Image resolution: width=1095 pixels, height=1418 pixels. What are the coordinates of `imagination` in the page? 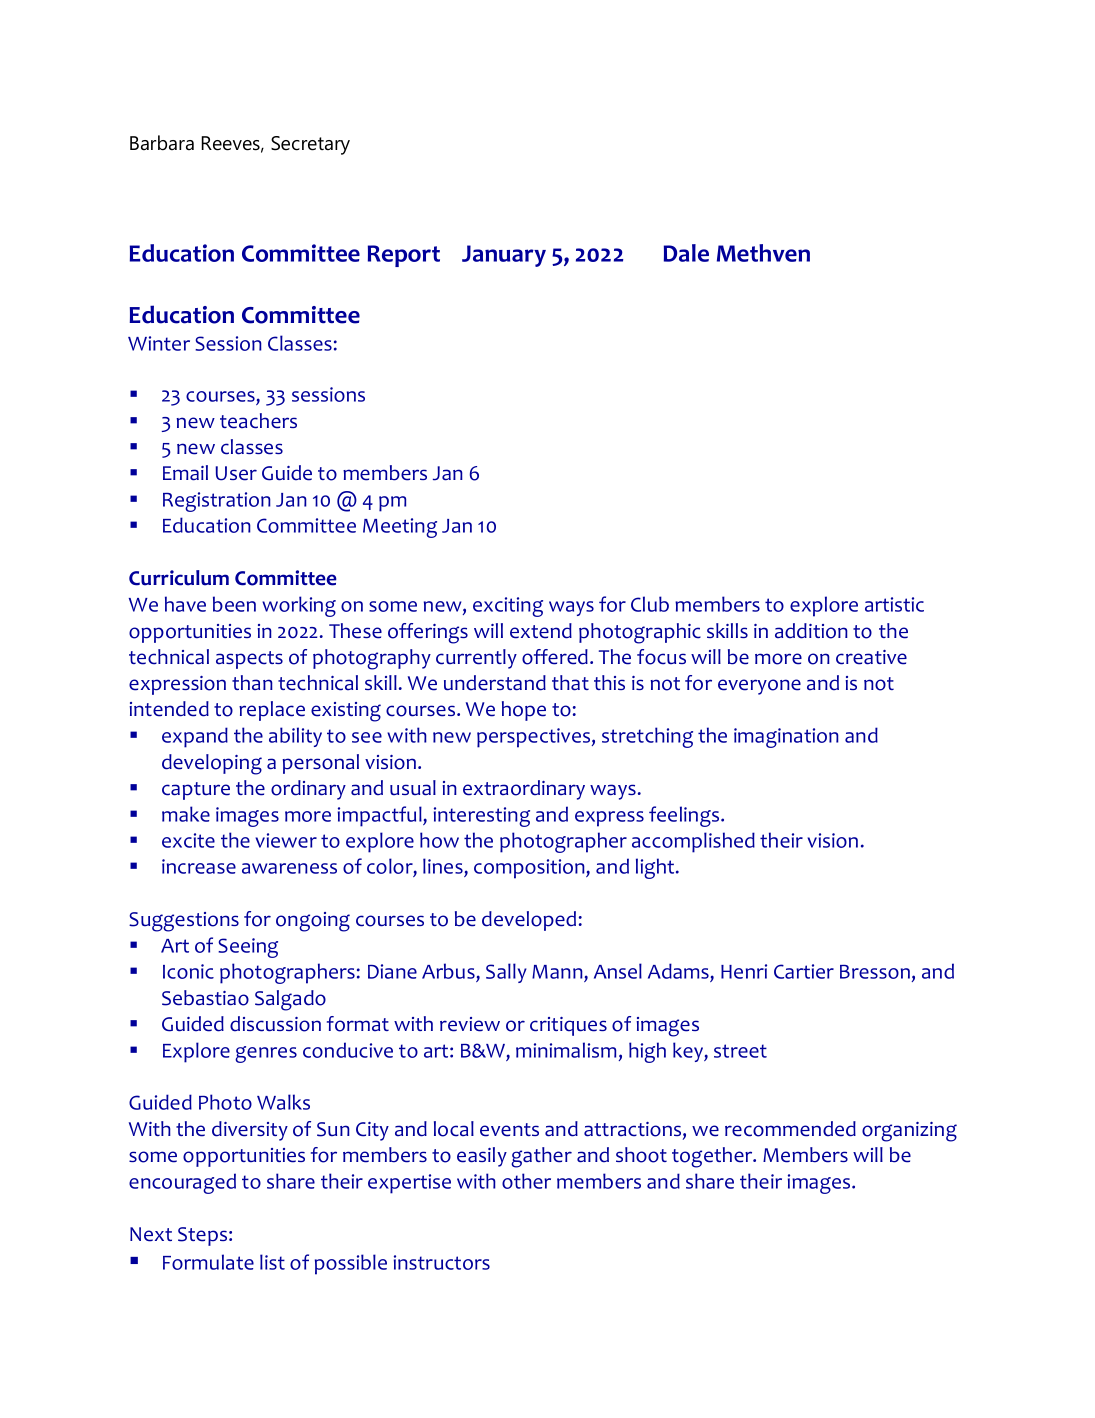 It's located at (786, 738).
